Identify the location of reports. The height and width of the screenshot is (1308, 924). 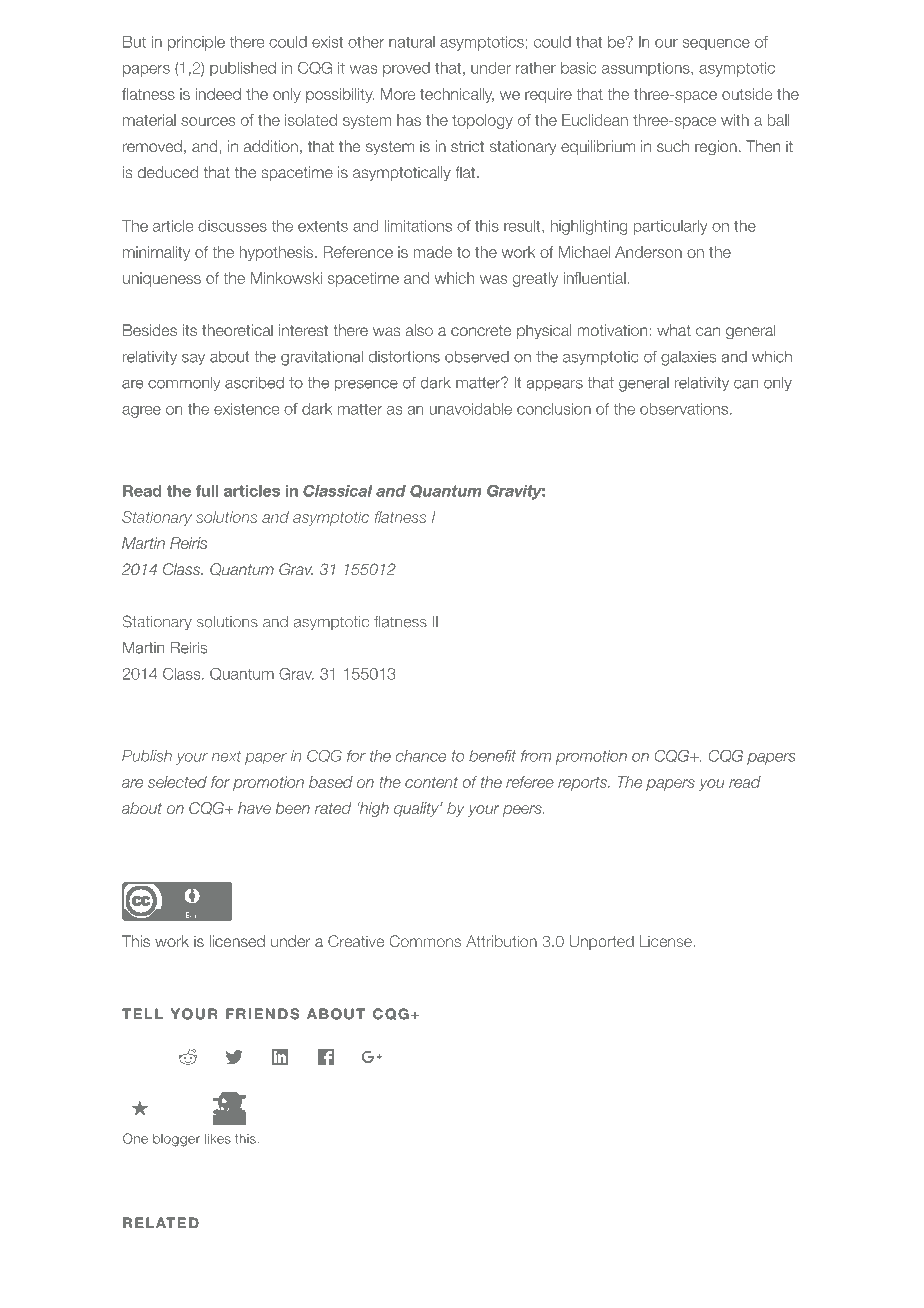
(583, 784).
